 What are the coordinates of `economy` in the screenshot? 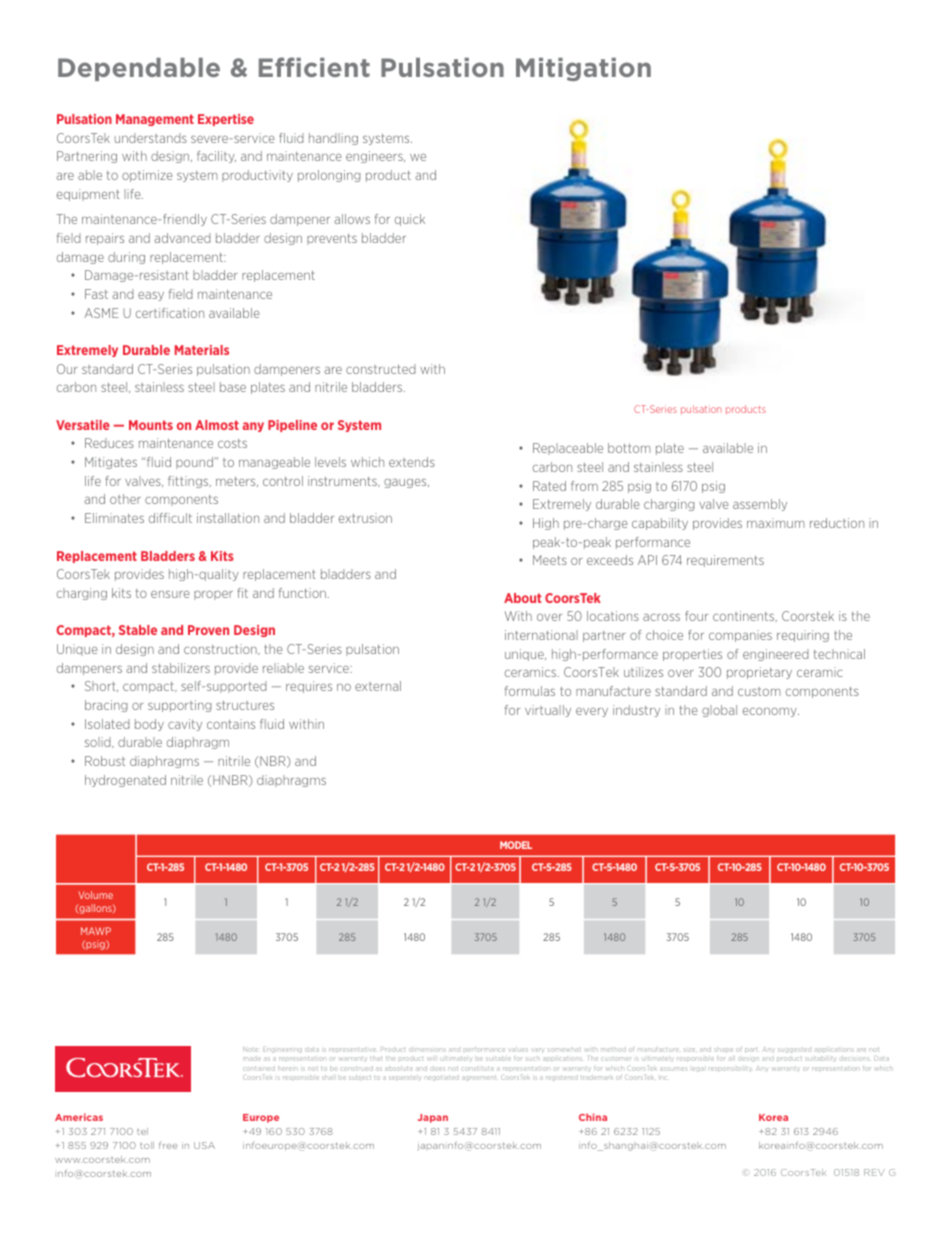 It's located at (771, 712).
